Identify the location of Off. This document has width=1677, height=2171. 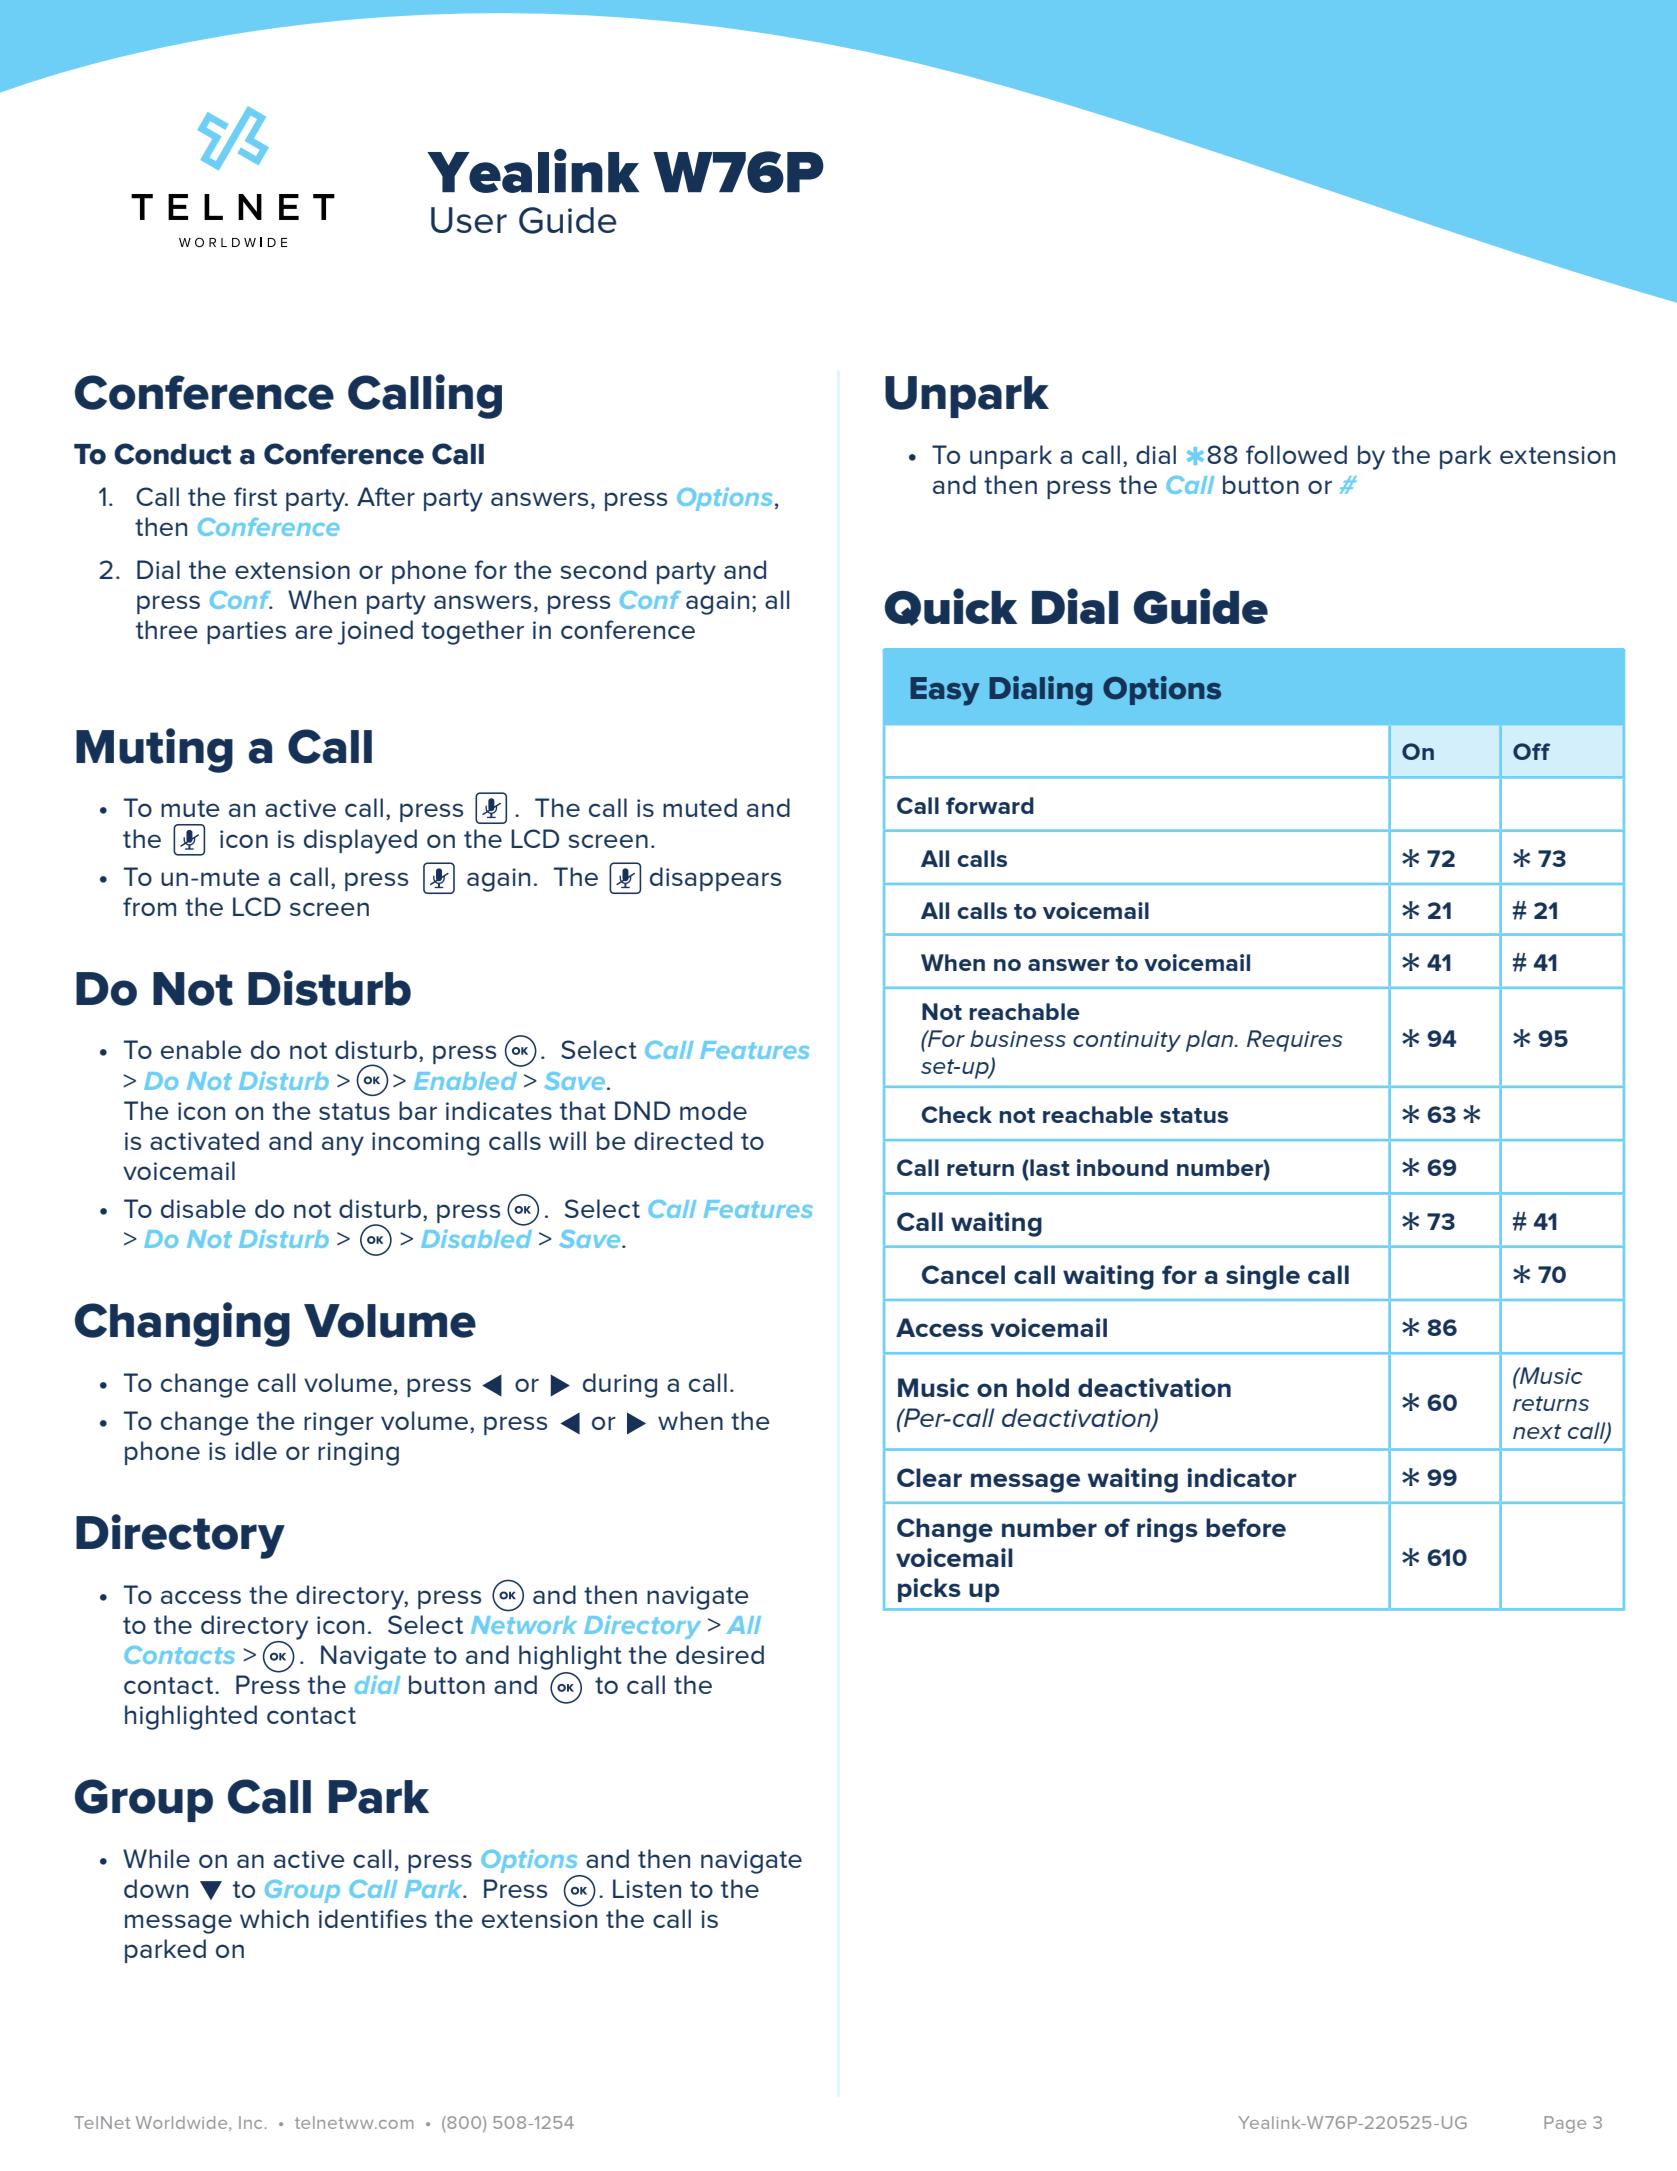
(1531, 751).
